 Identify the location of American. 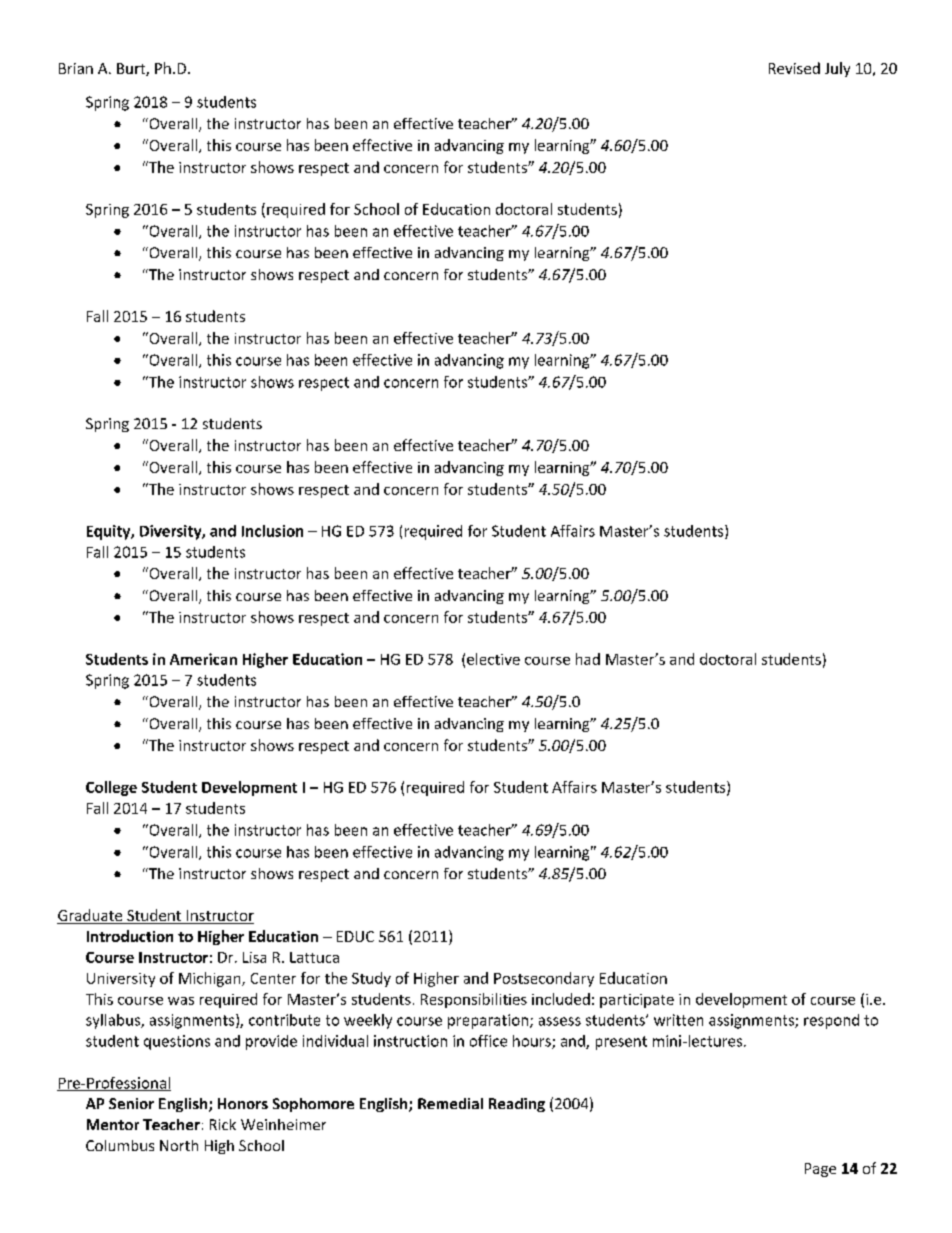
(203, 659).
